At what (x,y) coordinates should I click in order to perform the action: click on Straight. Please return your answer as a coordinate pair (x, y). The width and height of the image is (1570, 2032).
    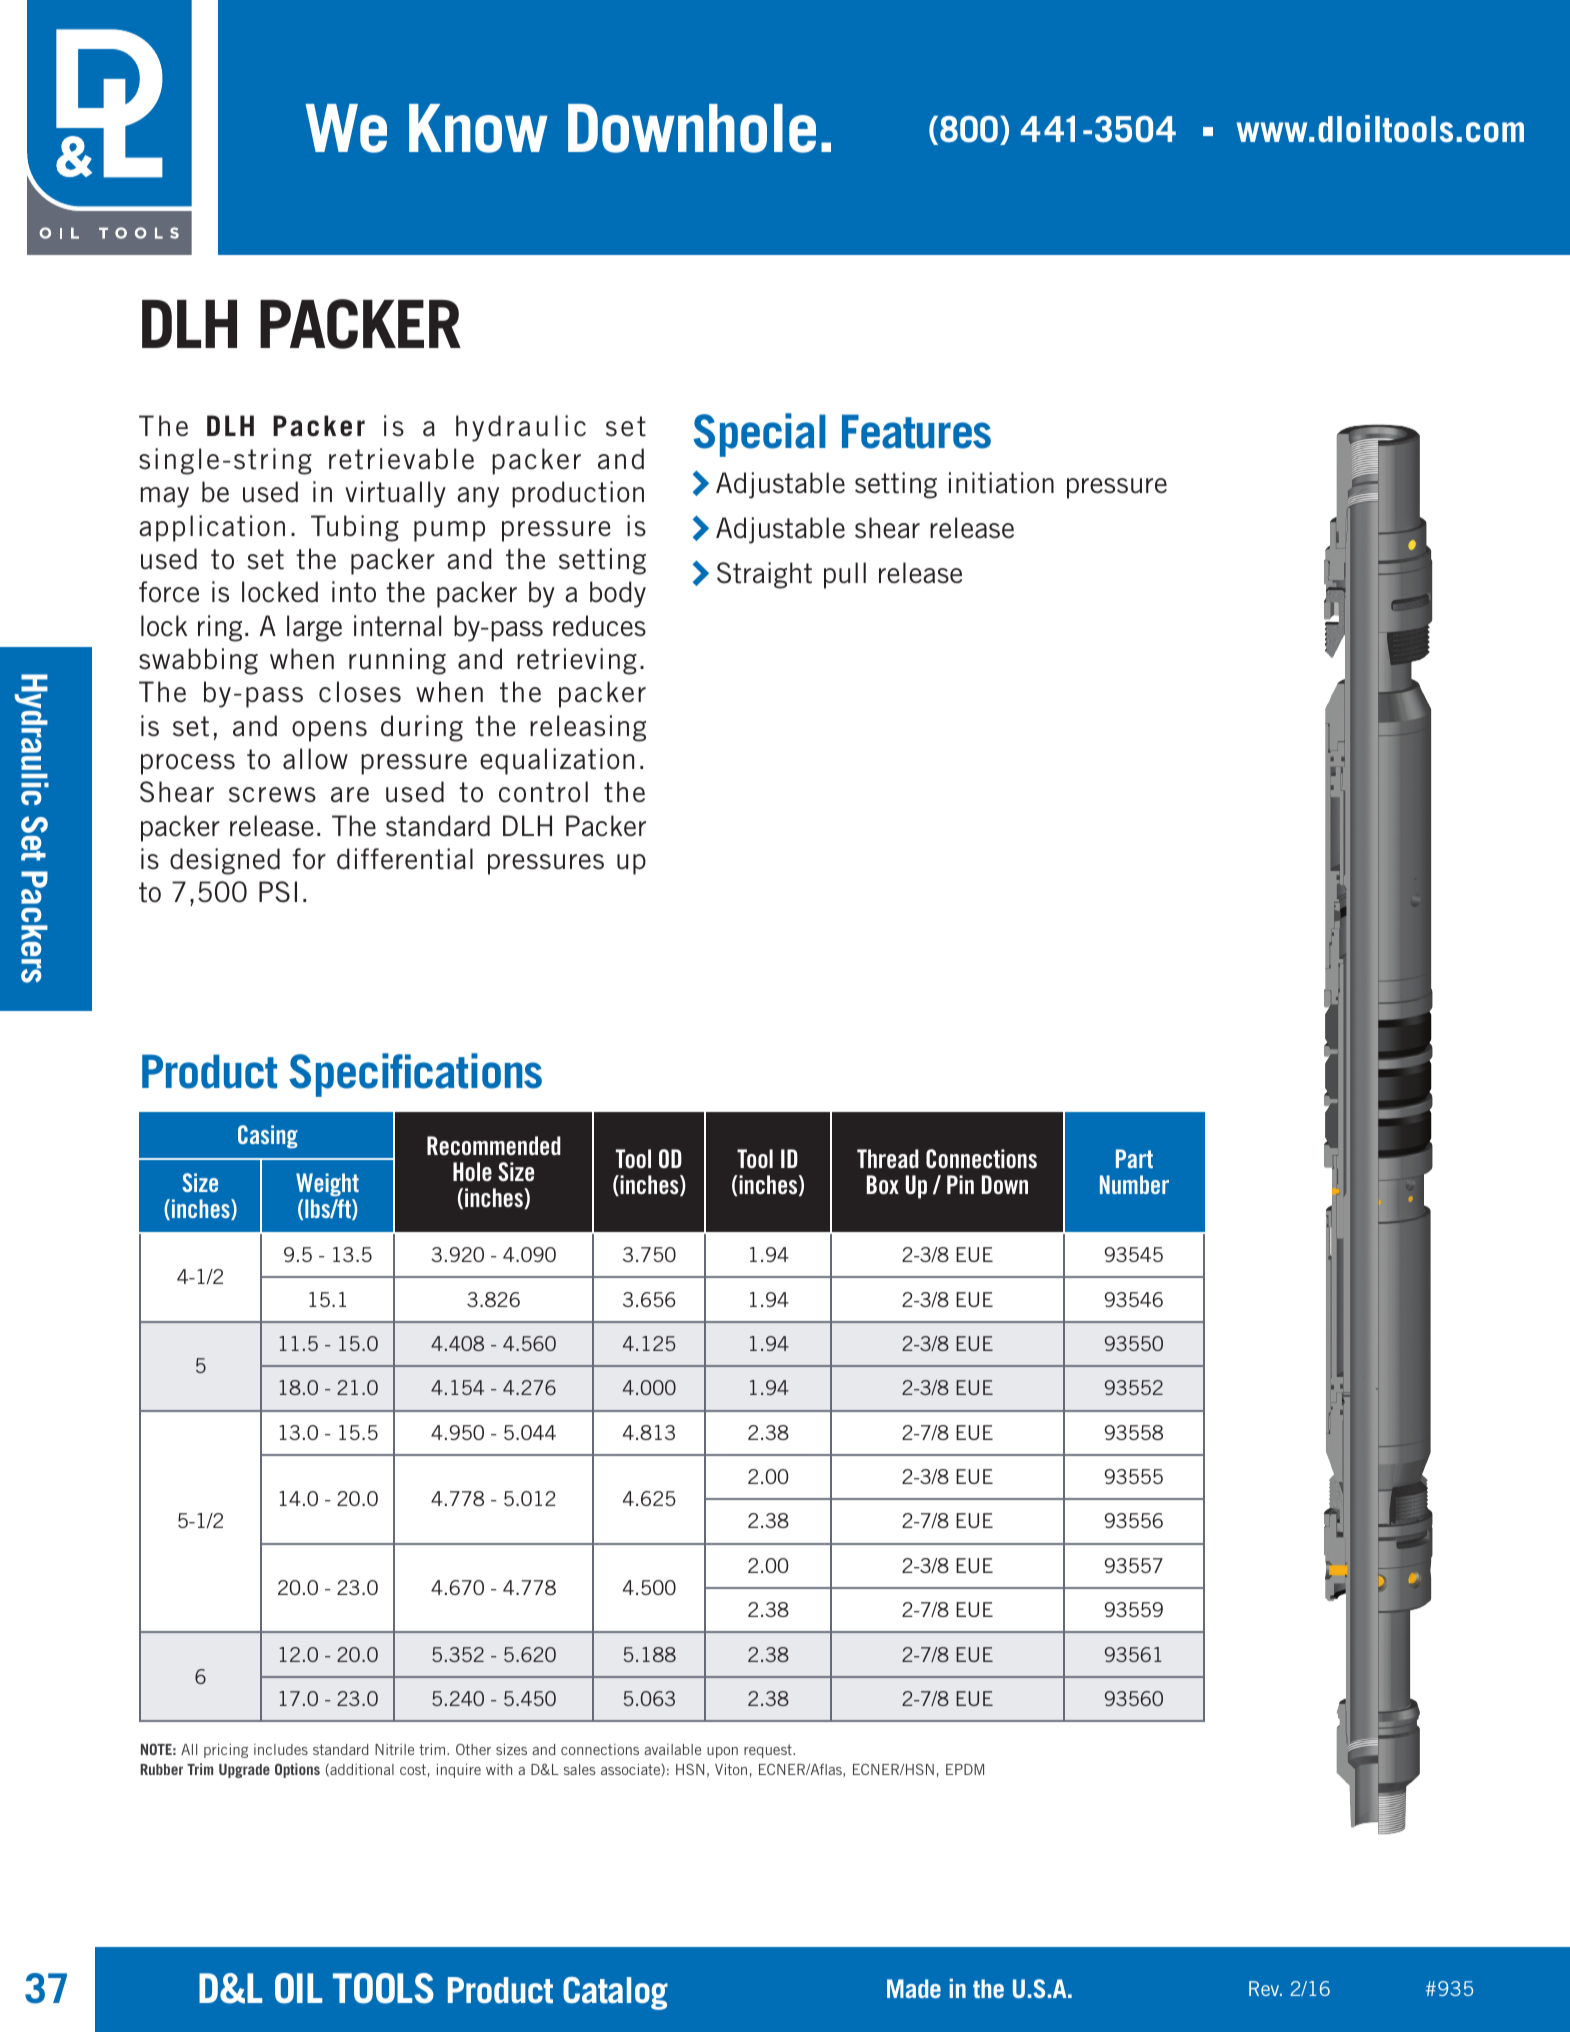
    Looking at the image, I should click on (764, 575).
